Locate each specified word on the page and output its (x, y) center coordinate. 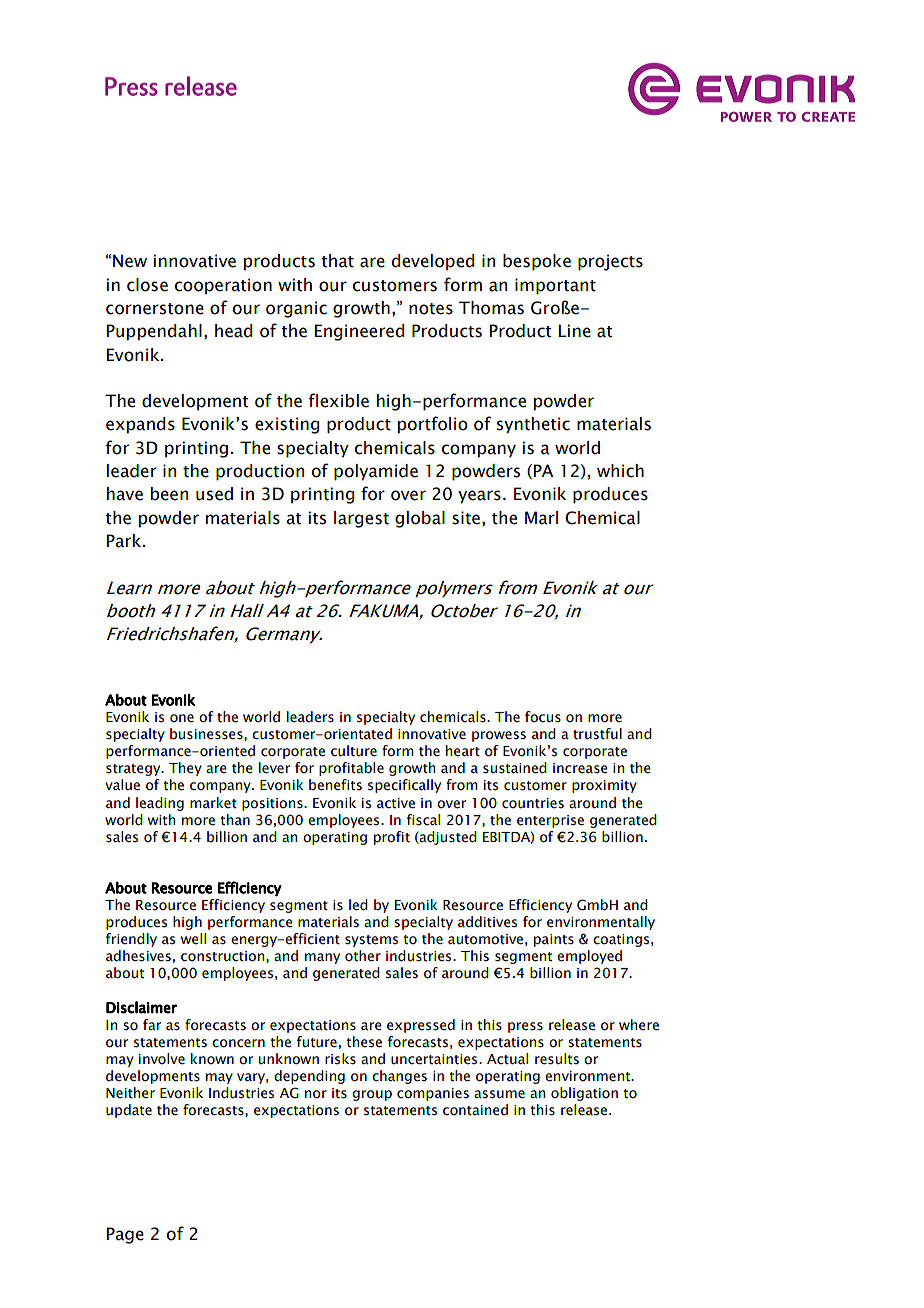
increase (580, 768)
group (372, 1095)
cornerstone (155, 309)
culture (354, 751)
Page (125, 1235)
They (185, 769)
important (555, 286)
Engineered (360, 332)
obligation (584, 1094)
